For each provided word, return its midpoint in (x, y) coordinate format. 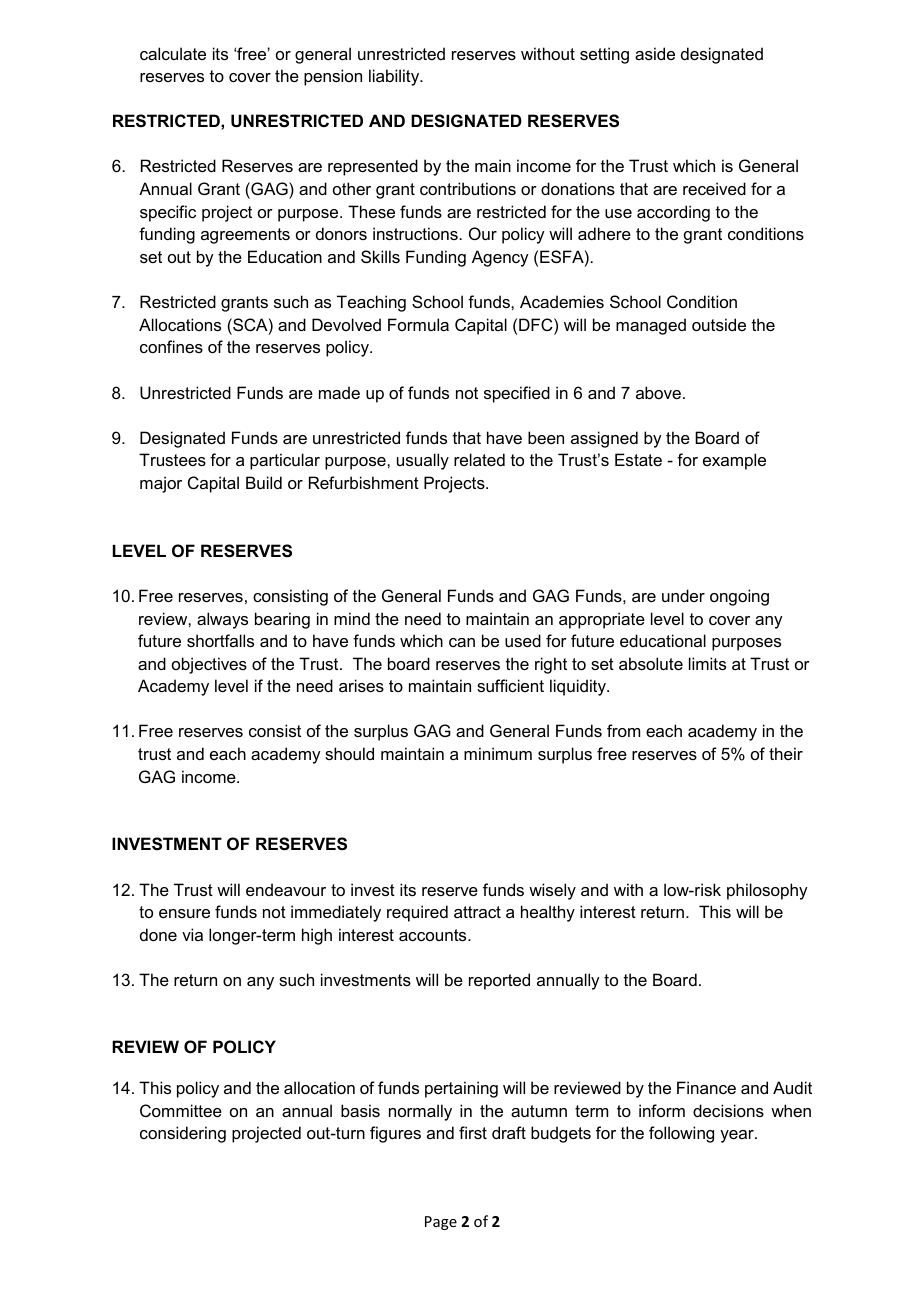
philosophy (767, 891)
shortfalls (220, 640)
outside (719, 324)
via (192, 934)
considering (183, 1134)
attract (477, 912)
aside (655, 53)
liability (395, 77)
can (462, 642)
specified (517, 394)
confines (171, 346)
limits (707, 663)
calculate (173, 53)
